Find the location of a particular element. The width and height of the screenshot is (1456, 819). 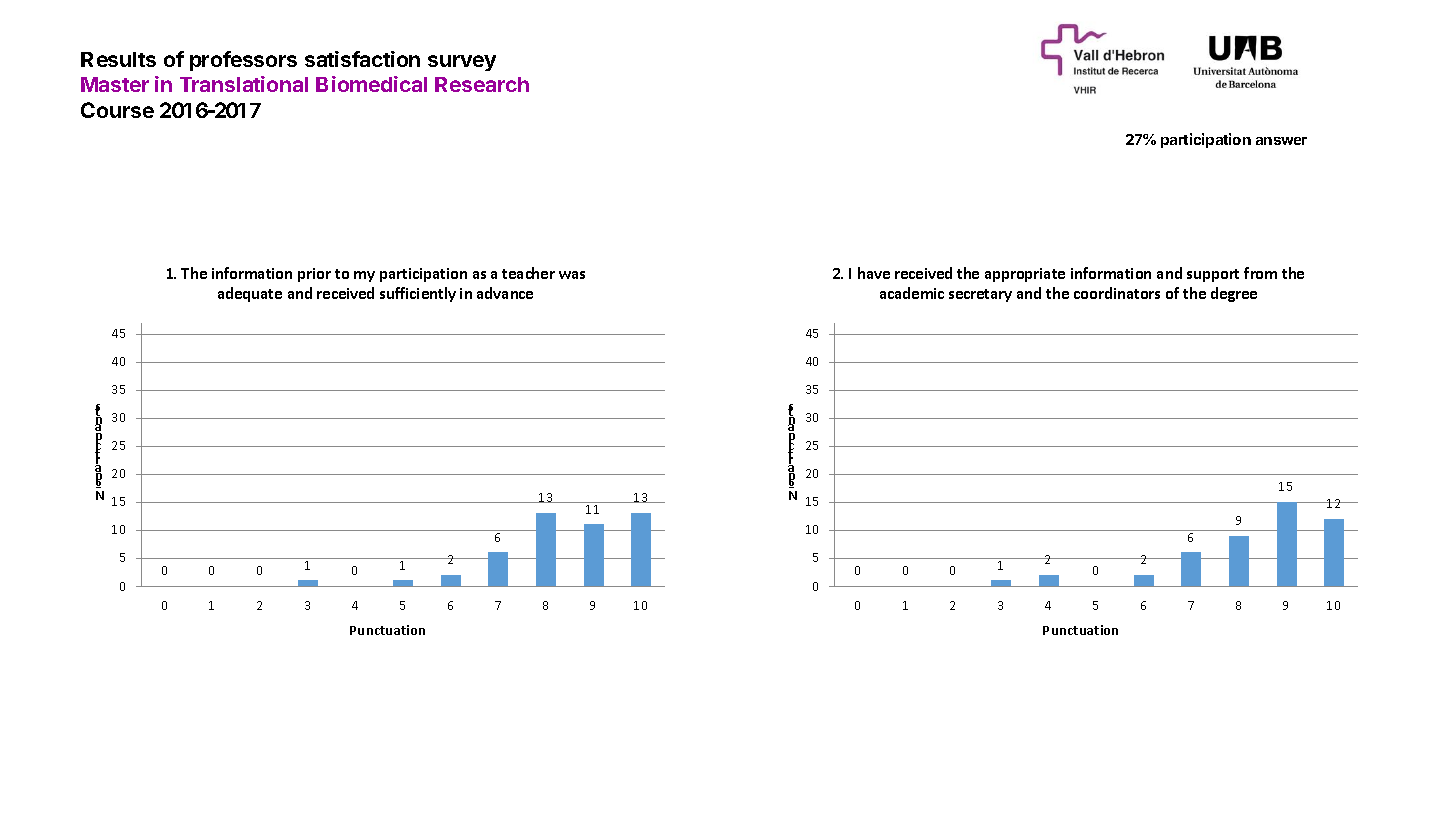

adequate is located at coordinates (250, 294).
